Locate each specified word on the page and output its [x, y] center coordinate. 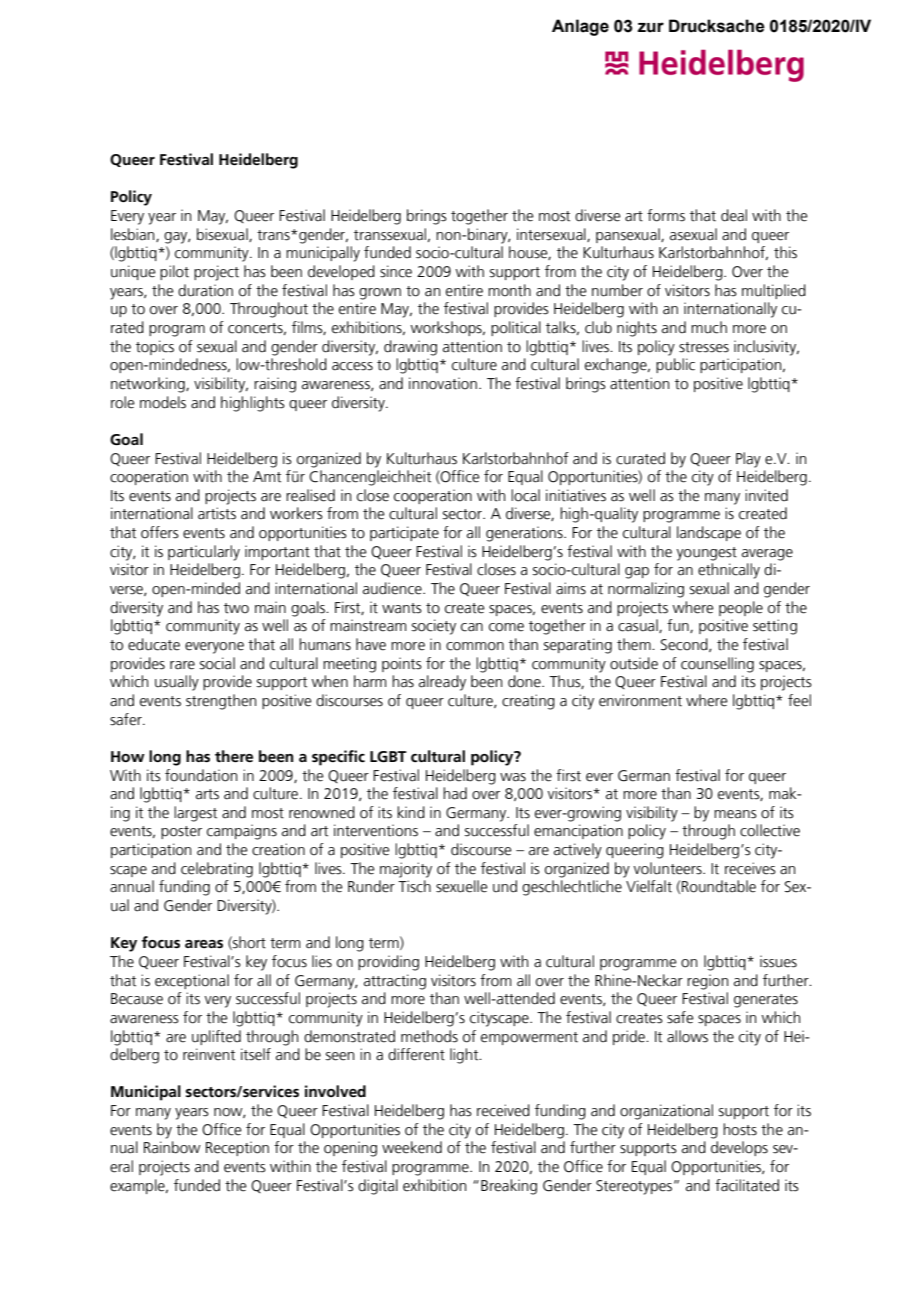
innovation [443, 383]
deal [734, 215]
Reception [237, 1148]
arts [207, 794]
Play [748, 460]
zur [651, 27]
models [163, 402]
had [455, 793]
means [735, 814]
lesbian [134, 235]
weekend [412, 1147]
